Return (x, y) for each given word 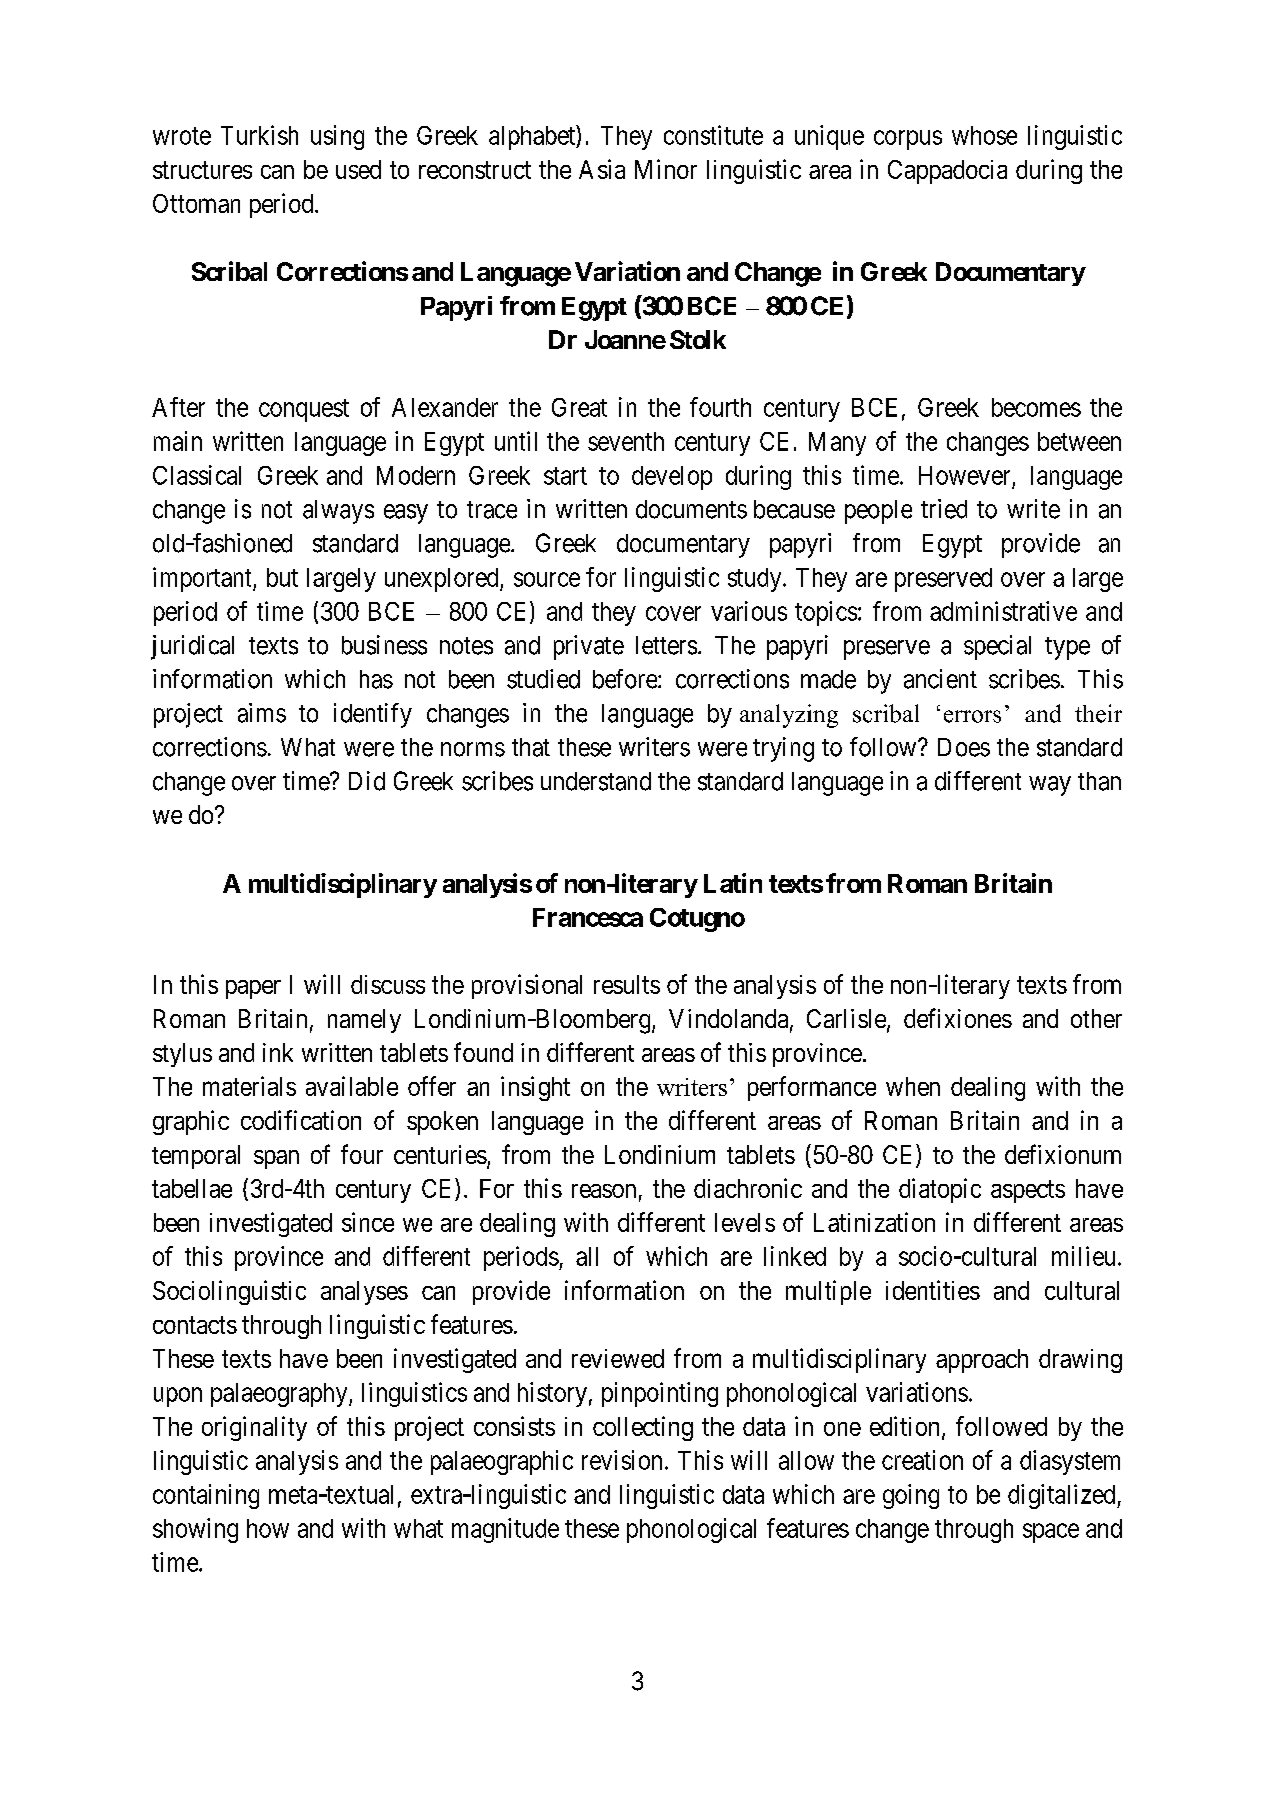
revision (622, 1460)
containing (206, 1496)
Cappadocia (947, 172)
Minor (666, 169)
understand (596, 781)
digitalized (1063, 1496)
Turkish (259, 135)
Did (367, 781)
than (1099, 781)
